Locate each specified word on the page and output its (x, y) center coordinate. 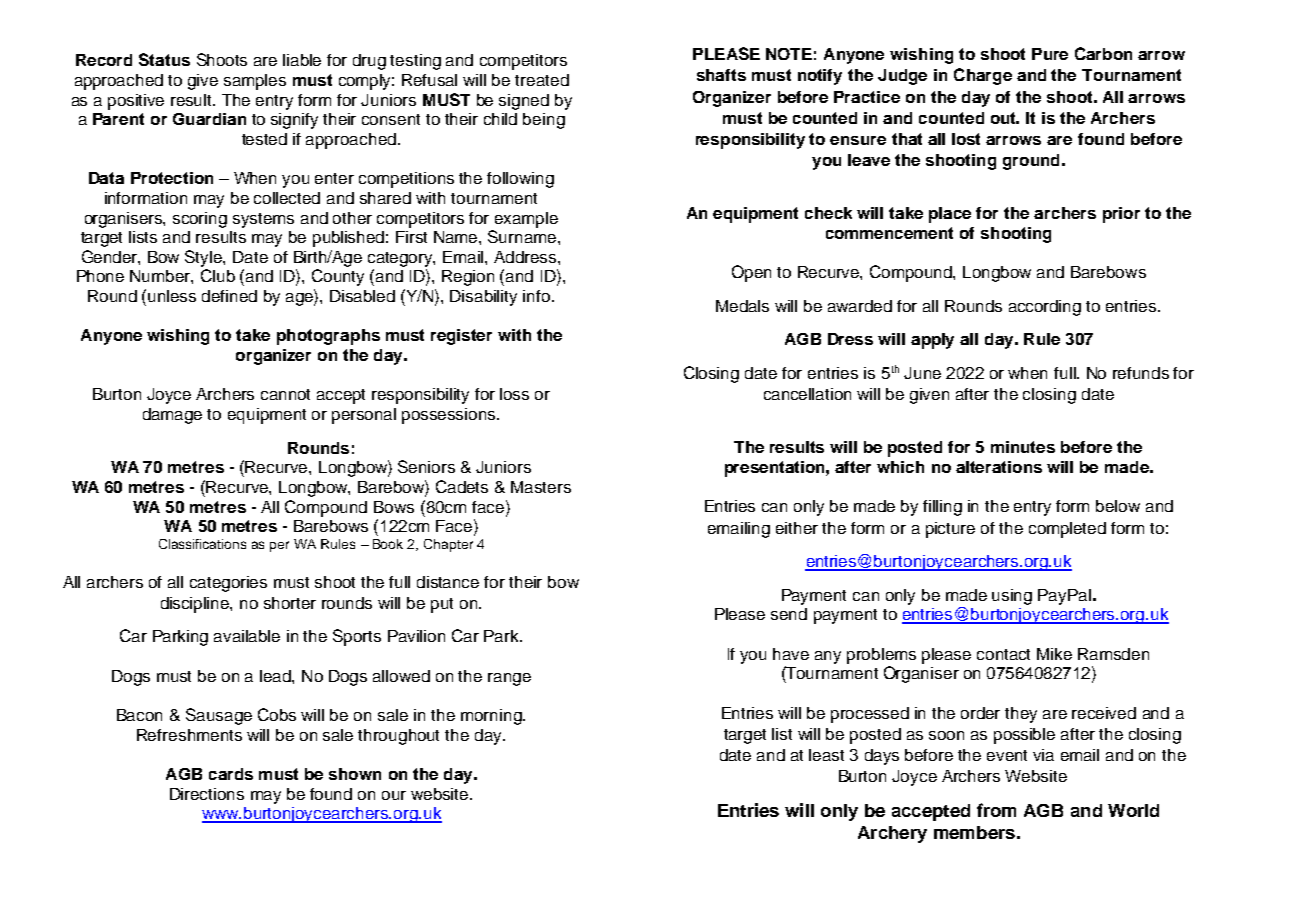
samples (255, 82)
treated (542, 80)
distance (448, 582)
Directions (207, 794)
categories (228, 584)
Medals (742, 306)
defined (229, 296)
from (996, 810)
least (826, 755)
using (1012, 597)
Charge (983, 76)
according (1045, 308)
